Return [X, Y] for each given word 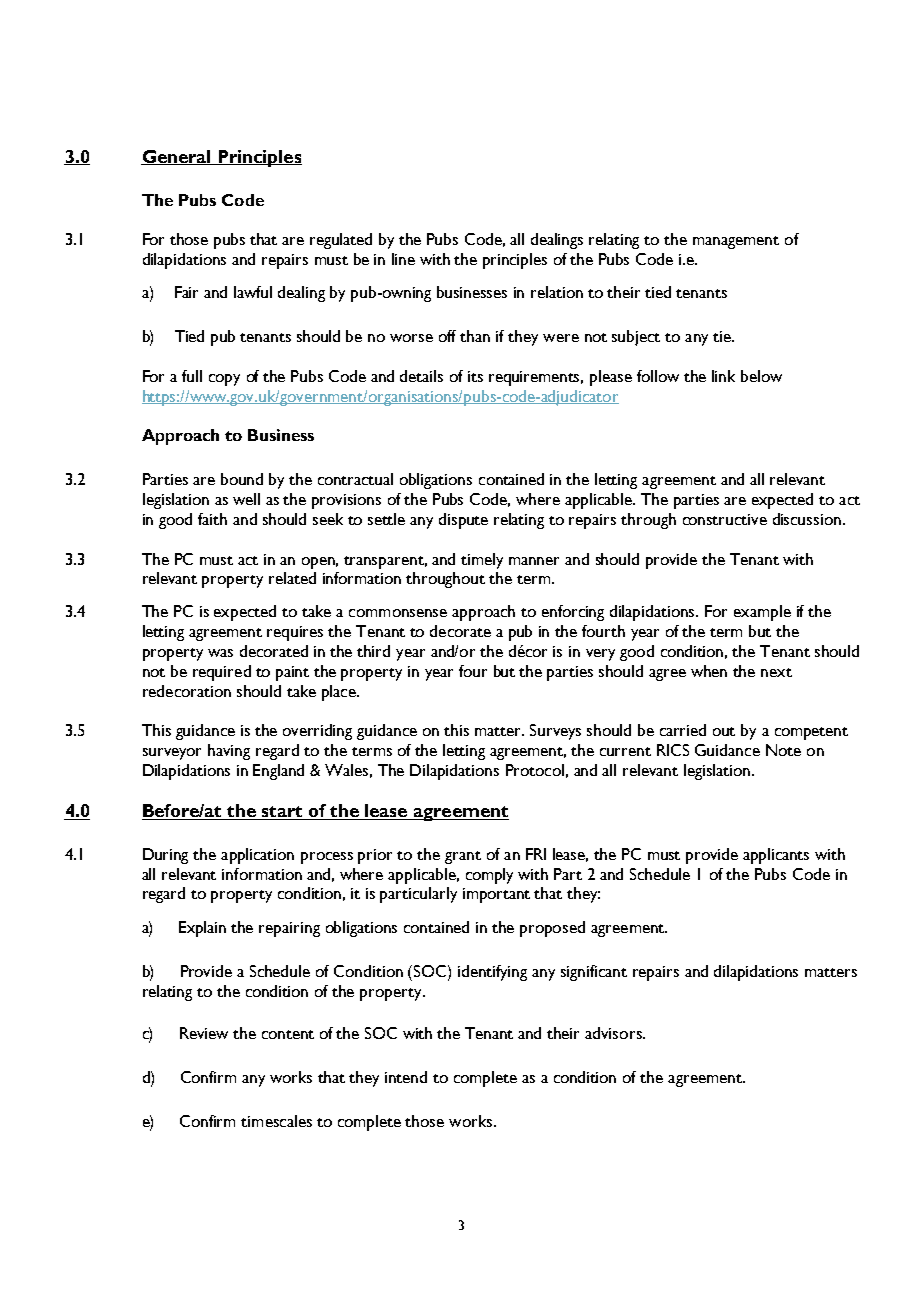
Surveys [555, 732]
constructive [725, 519]
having [229, 752]
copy [224, 380]
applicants [776, 856]
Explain [202, 929]
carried [683, 730]
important [496, 895]
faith [212, 519]
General [177, 157]
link [723, 376]
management [736, 242]
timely [482, 561]
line [403, 259]
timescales [276, 1121]
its [475, 376]
